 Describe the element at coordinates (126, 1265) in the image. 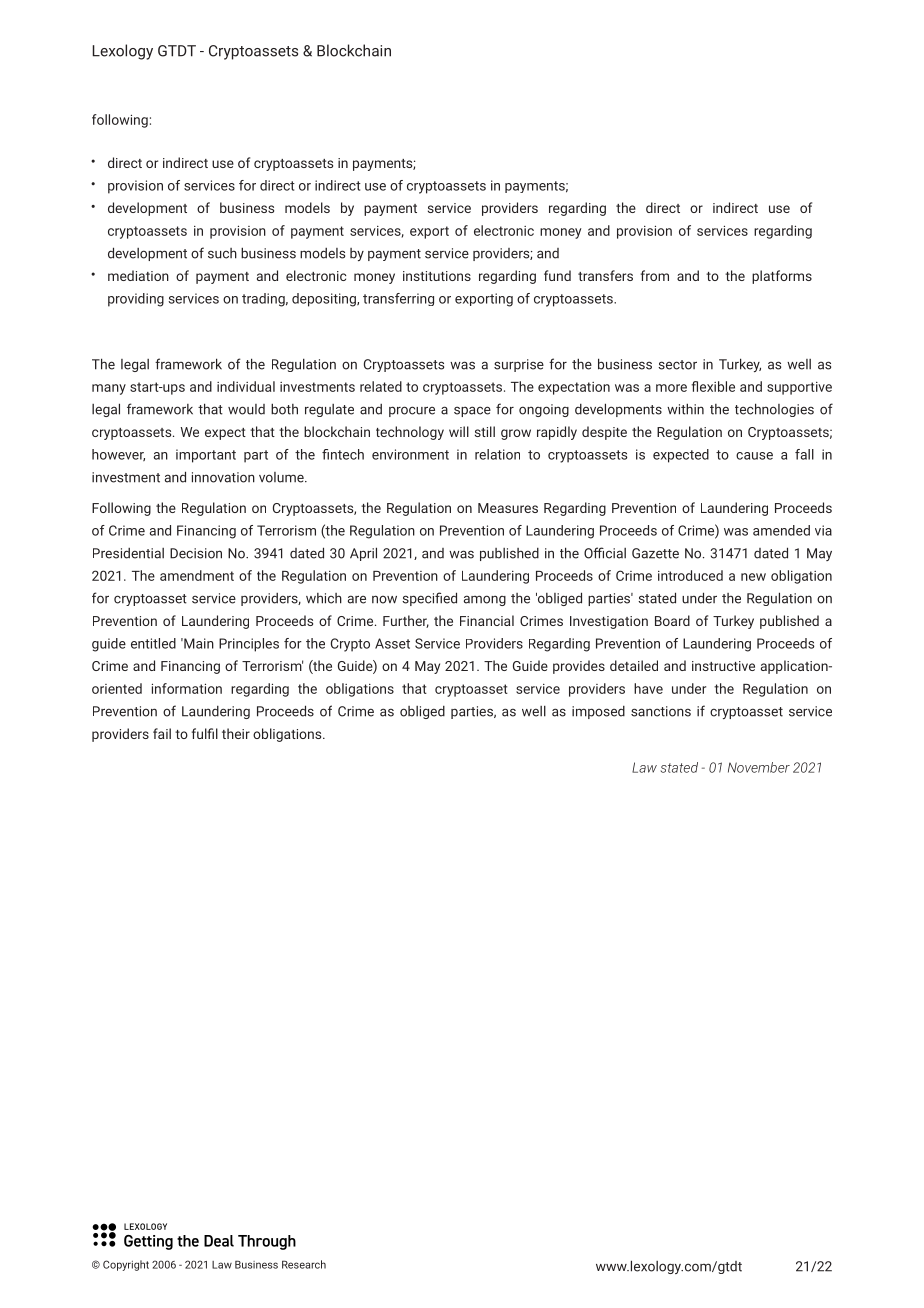

I see `Copyright` at that location.
